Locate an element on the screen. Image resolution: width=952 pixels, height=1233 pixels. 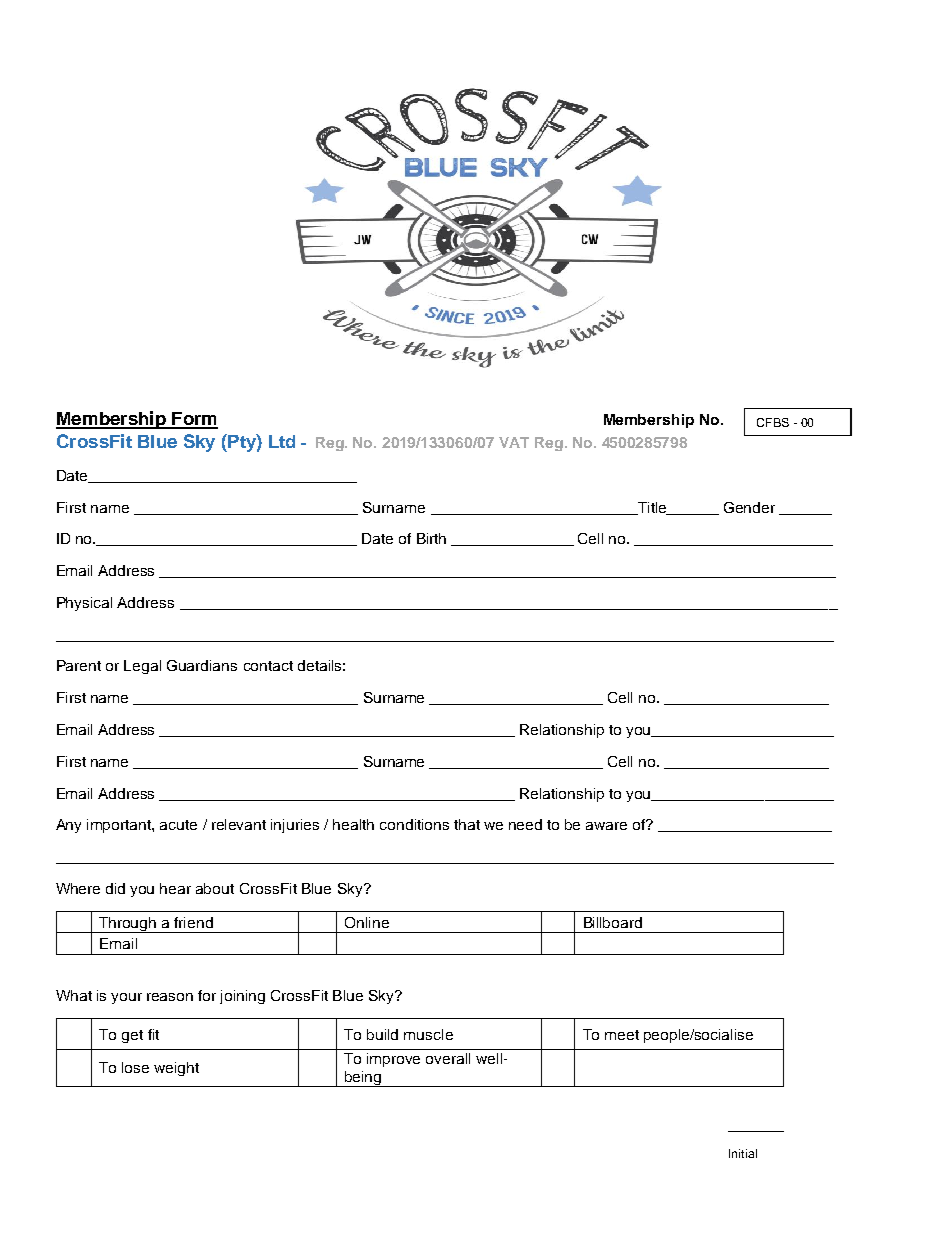
weight is located at coordinates (176, 1069).
